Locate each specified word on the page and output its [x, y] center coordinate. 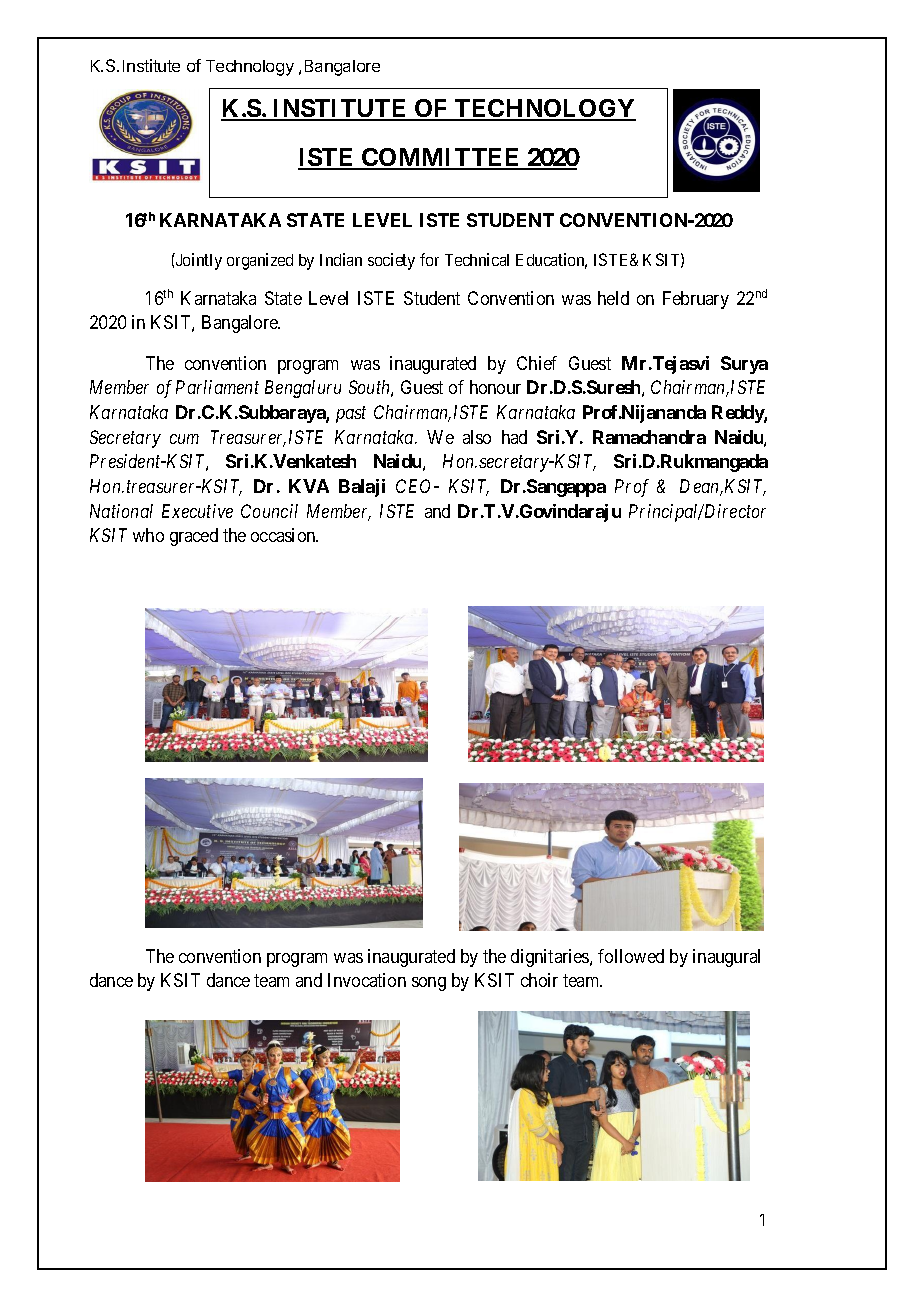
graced [194, 537]
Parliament [217, 387]
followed [631, 956]
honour [495, 387]
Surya [744, 365]
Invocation [367, 980]
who [148, 535]
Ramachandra [649, 437]
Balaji [362, 488]
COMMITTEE [441, 158]
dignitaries [551, 958]
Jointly [198, 261]
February [696, 300]
